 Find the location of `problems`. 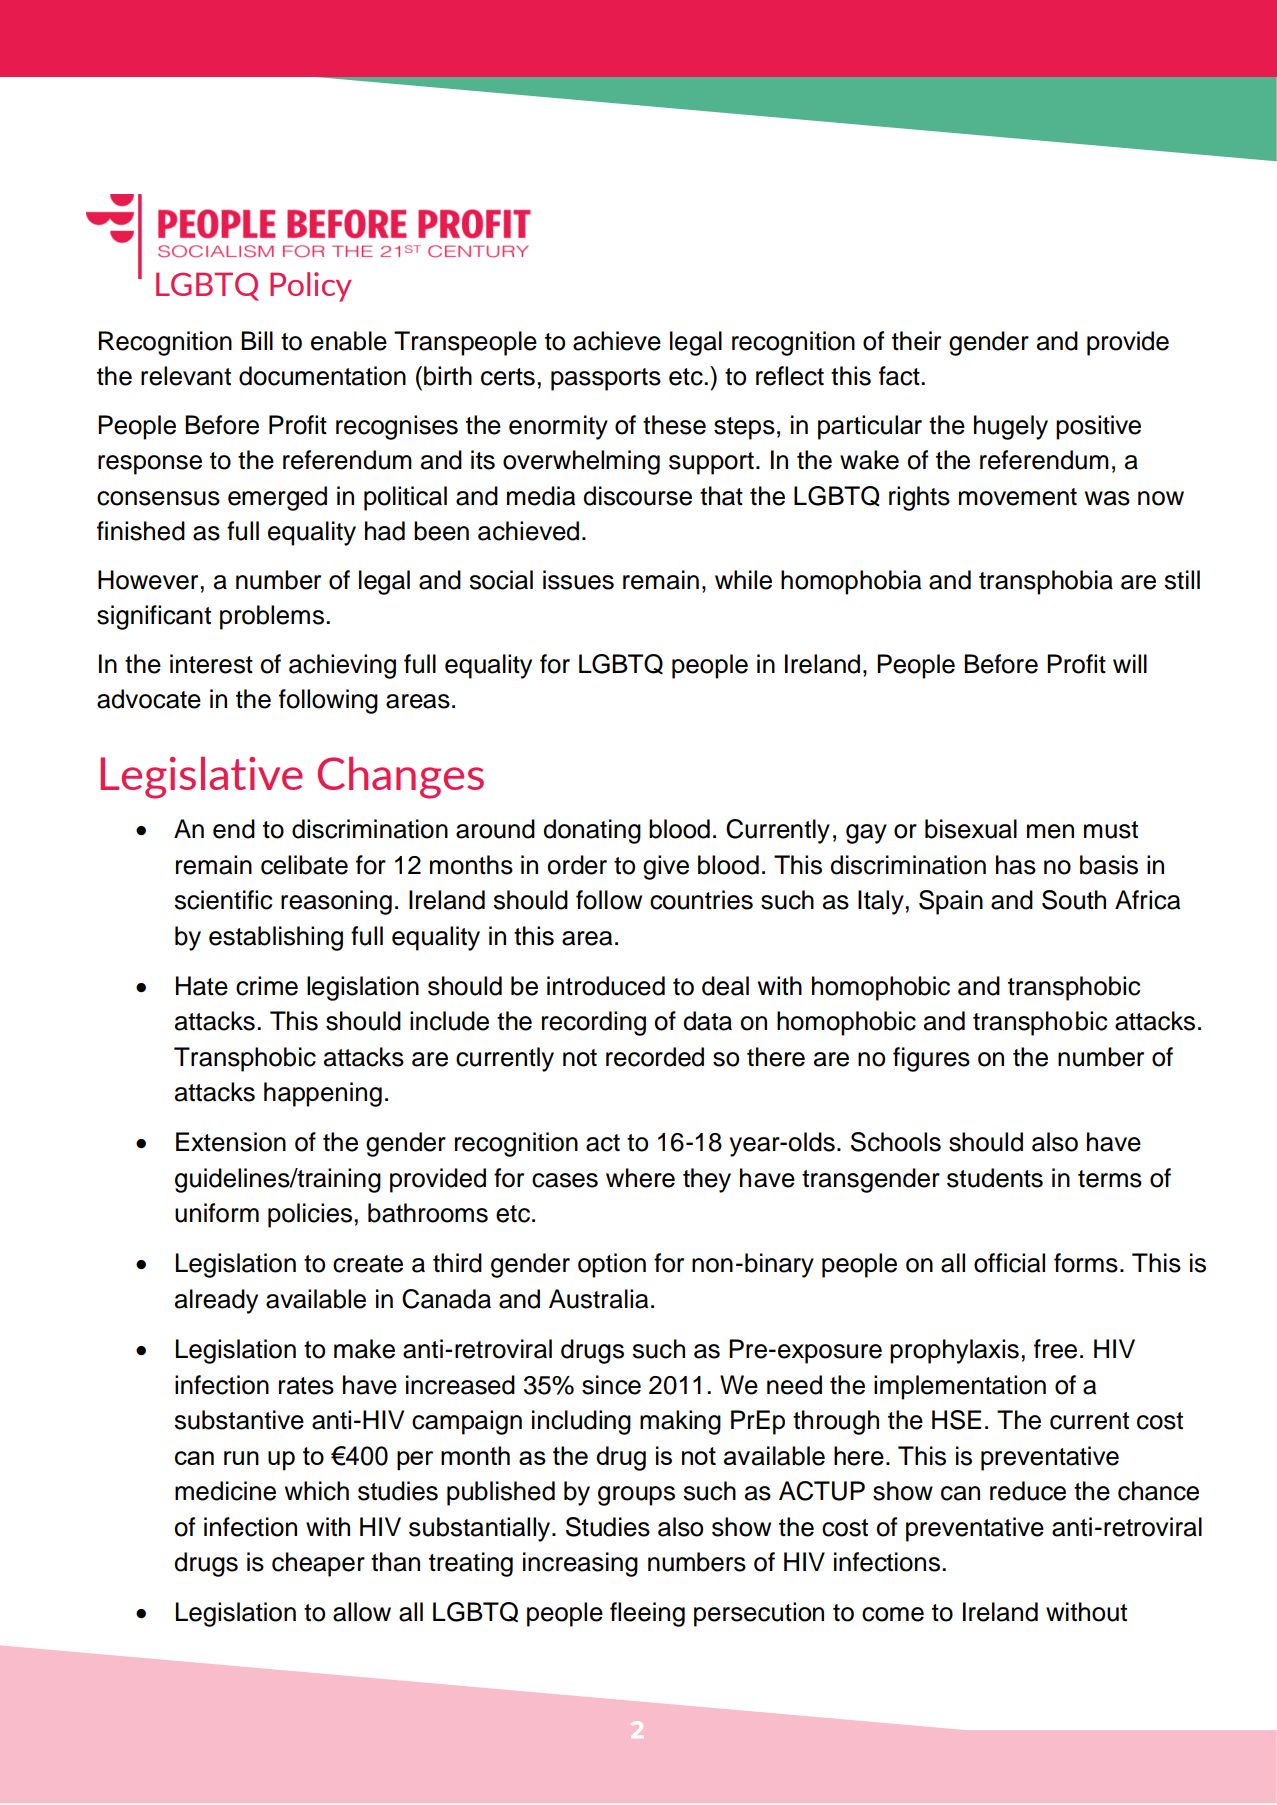

problems is located at coordinates (272, 617).
